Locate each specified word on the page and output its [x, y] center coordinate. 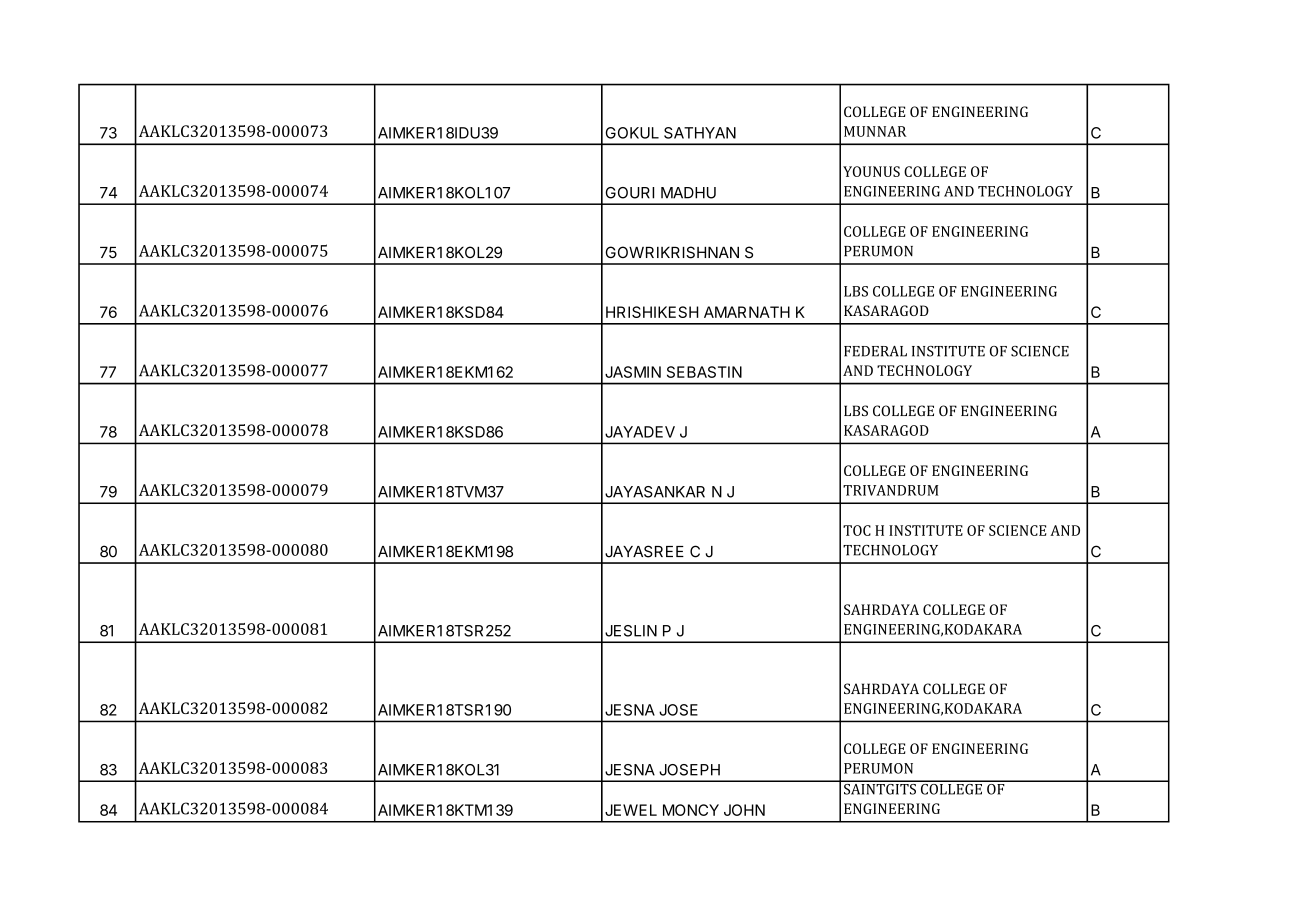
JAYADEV [640, 432]
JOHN [744, 810]
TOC [857, 530]
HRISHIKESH [652, 312]
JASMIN [633, 372]
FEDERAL [875, 351]
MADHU [688, 193]
